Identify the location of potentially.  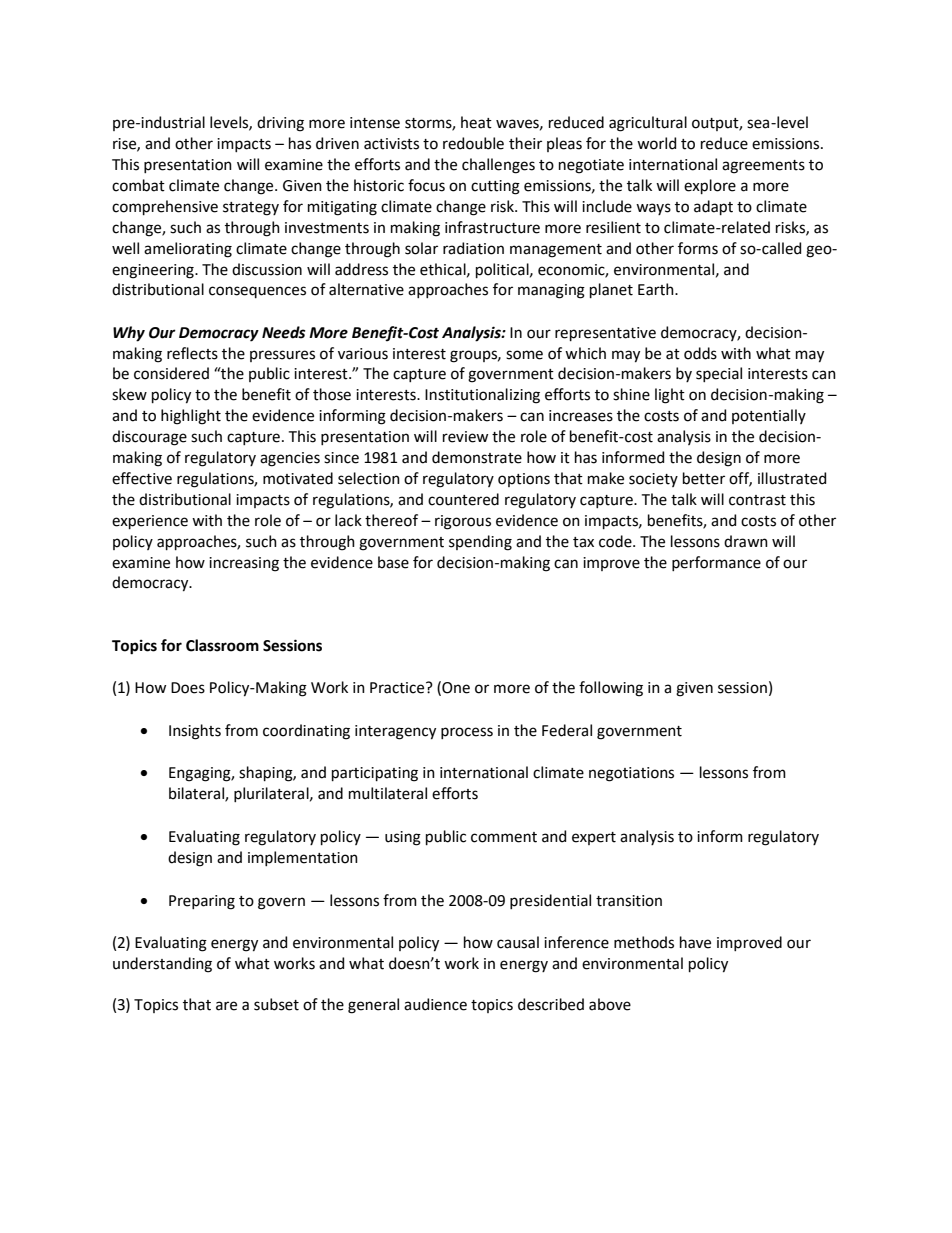
(769, 416).
